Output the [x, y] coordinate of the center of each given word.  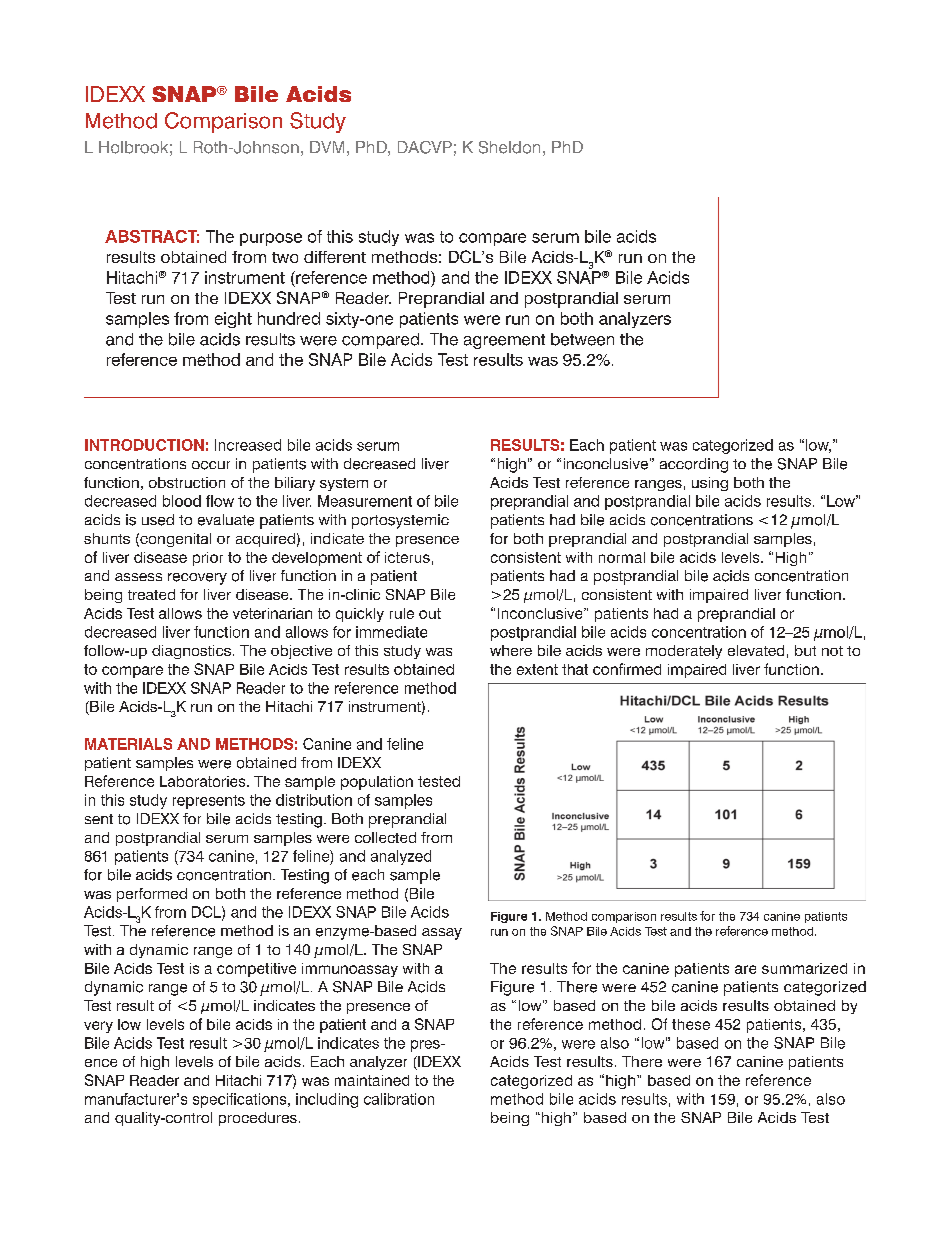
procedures [258, 1119]
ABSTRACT [152, 236]
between [582, 339]
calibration [399, 1099]
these [691, 1024]
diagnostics [191, 652]
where [511, 650]
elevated [756, 650]
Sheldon [509, 147]
